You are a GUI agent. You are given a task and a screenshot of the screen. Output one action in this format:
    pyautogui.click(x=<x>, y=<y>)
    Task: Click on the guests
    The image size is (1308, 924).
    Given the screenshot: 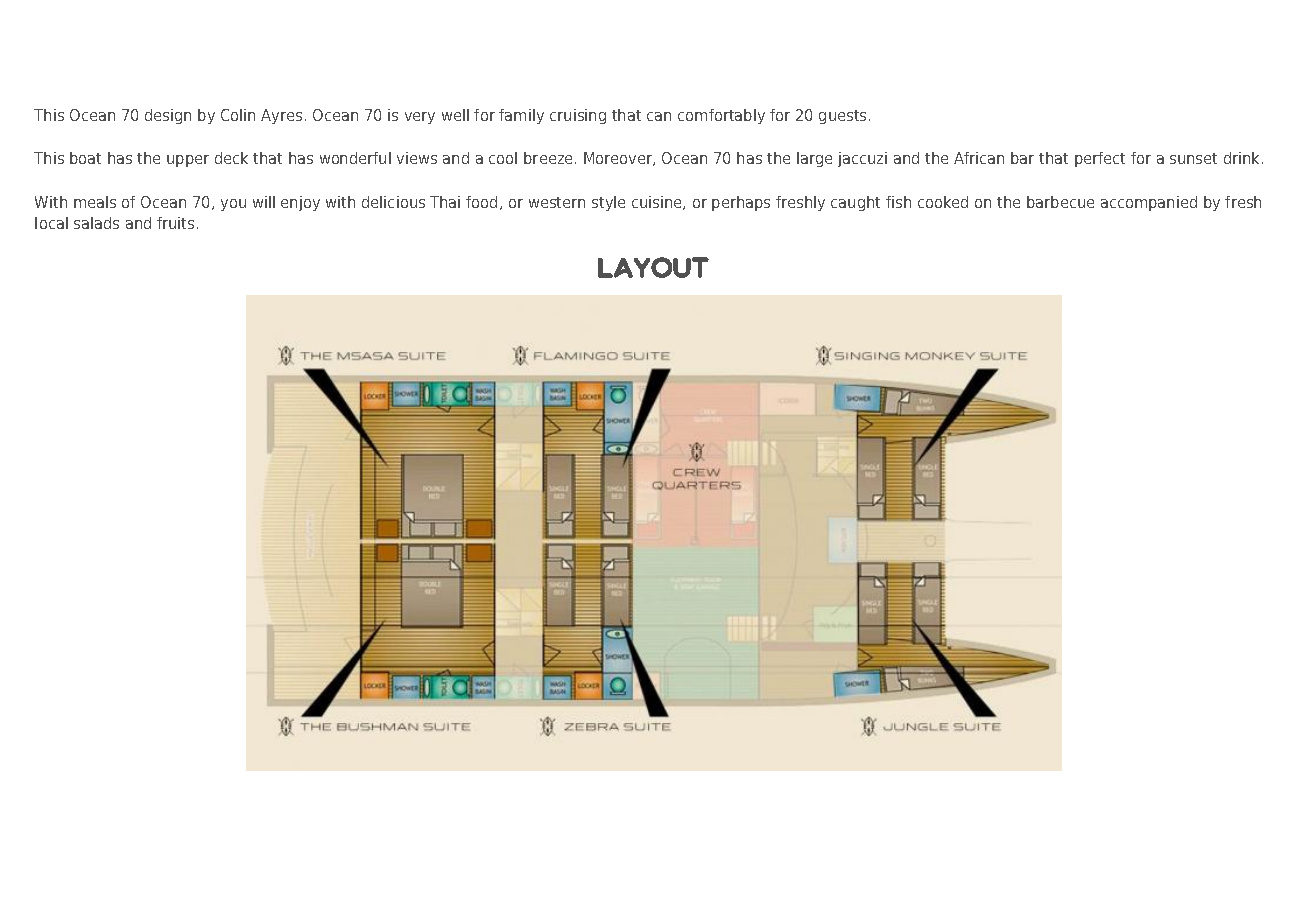 What is the action you would take?
    pyautogui.click(x=842, y=117)
